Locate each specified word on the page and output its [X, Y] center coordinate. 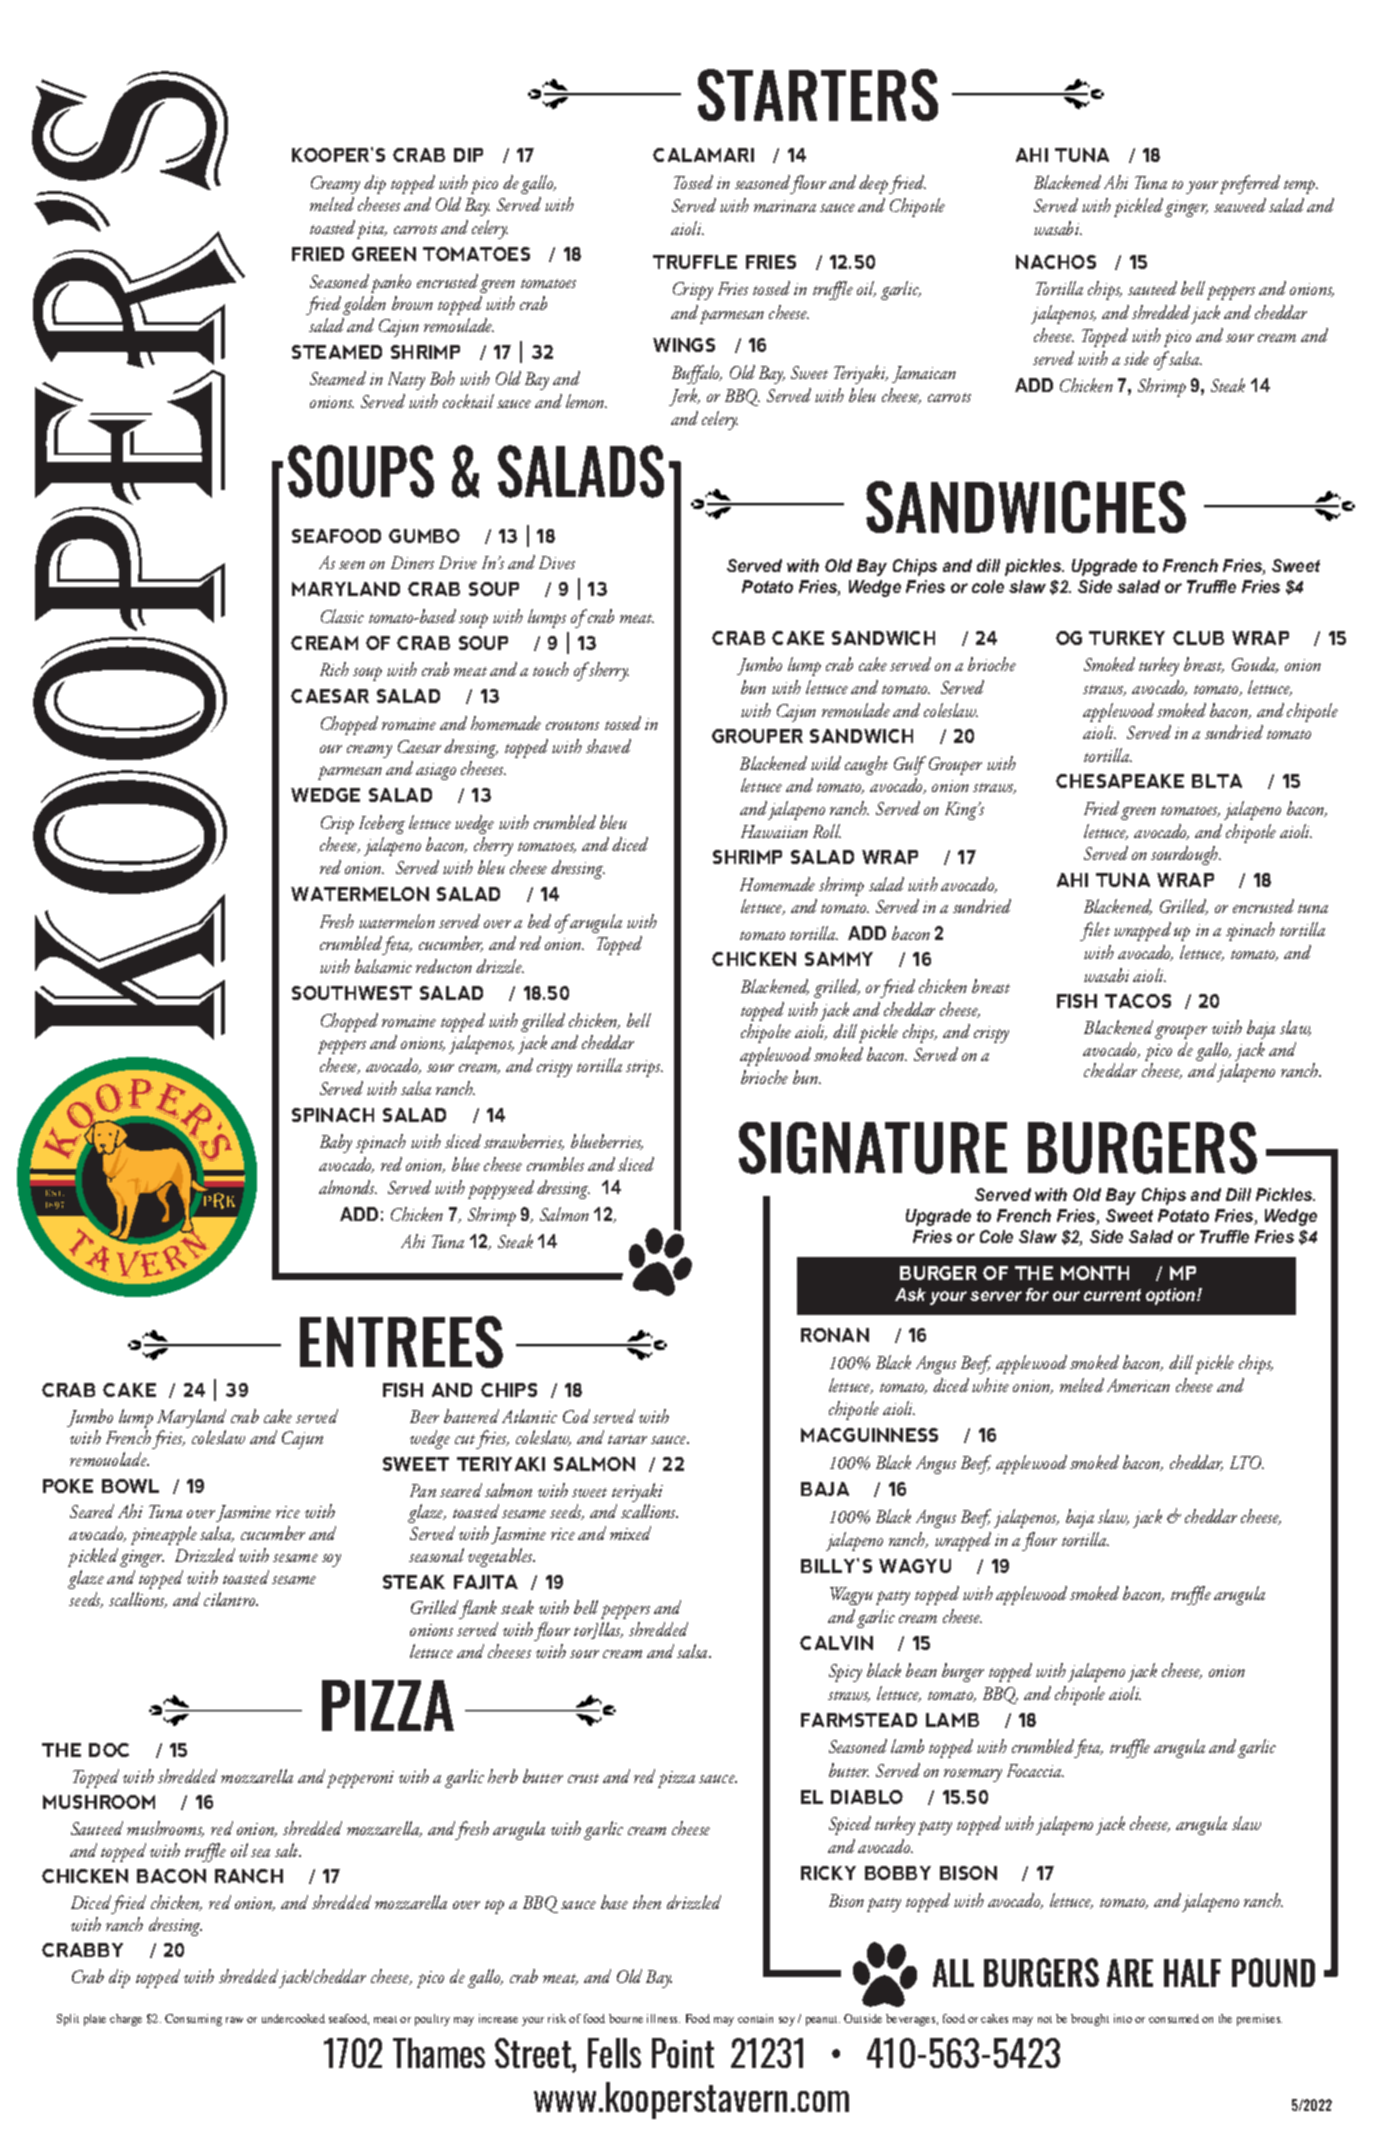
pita [372, 230]
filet [1095, 931]
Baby [336, 1143]
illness [663, 2018]
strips [644, 1068]
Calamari [703, 155]
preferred [1250, 184]
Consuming [193, 2020]
